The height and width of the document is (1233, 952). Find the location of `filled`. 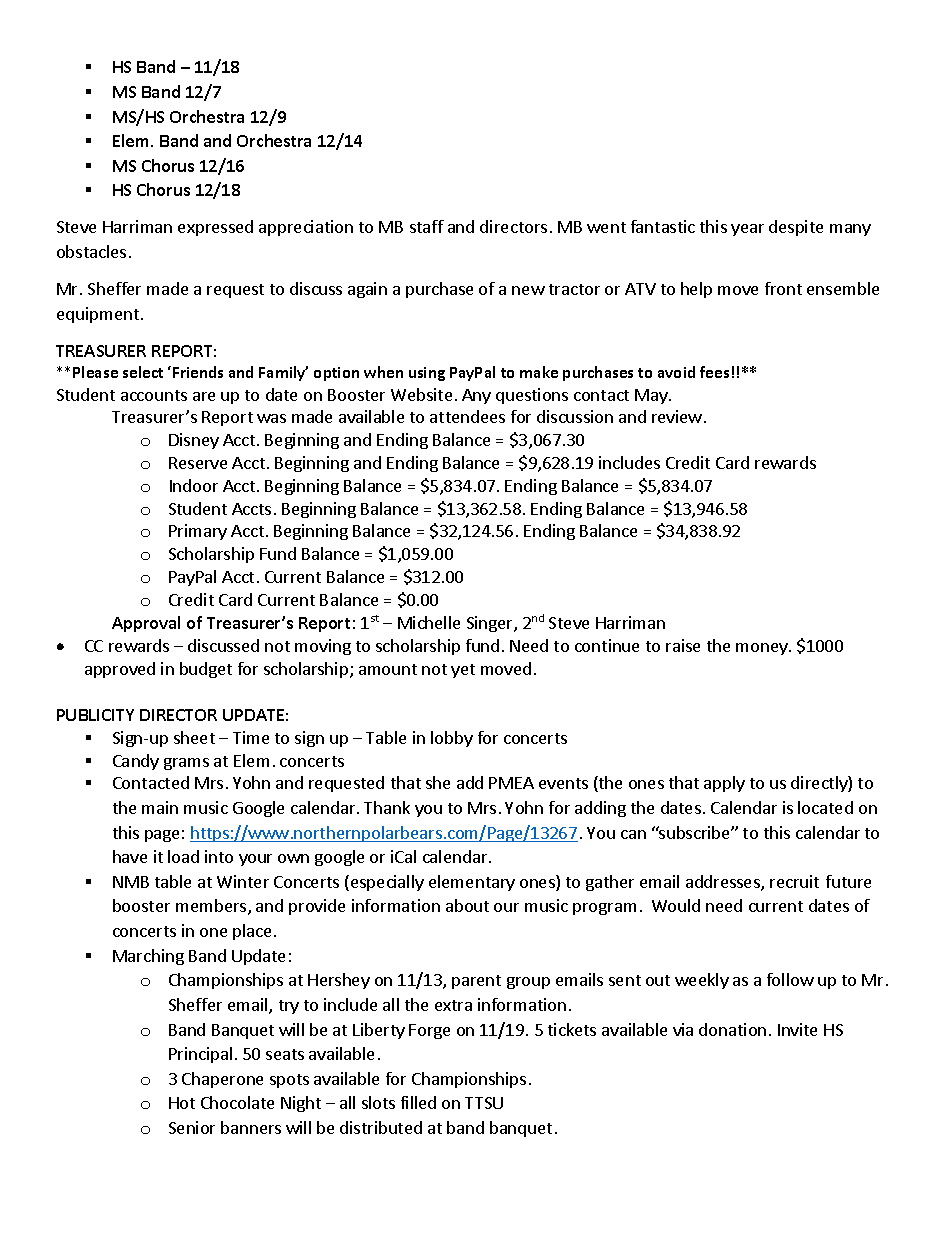

filled is located at coordinates (418, 1102).
